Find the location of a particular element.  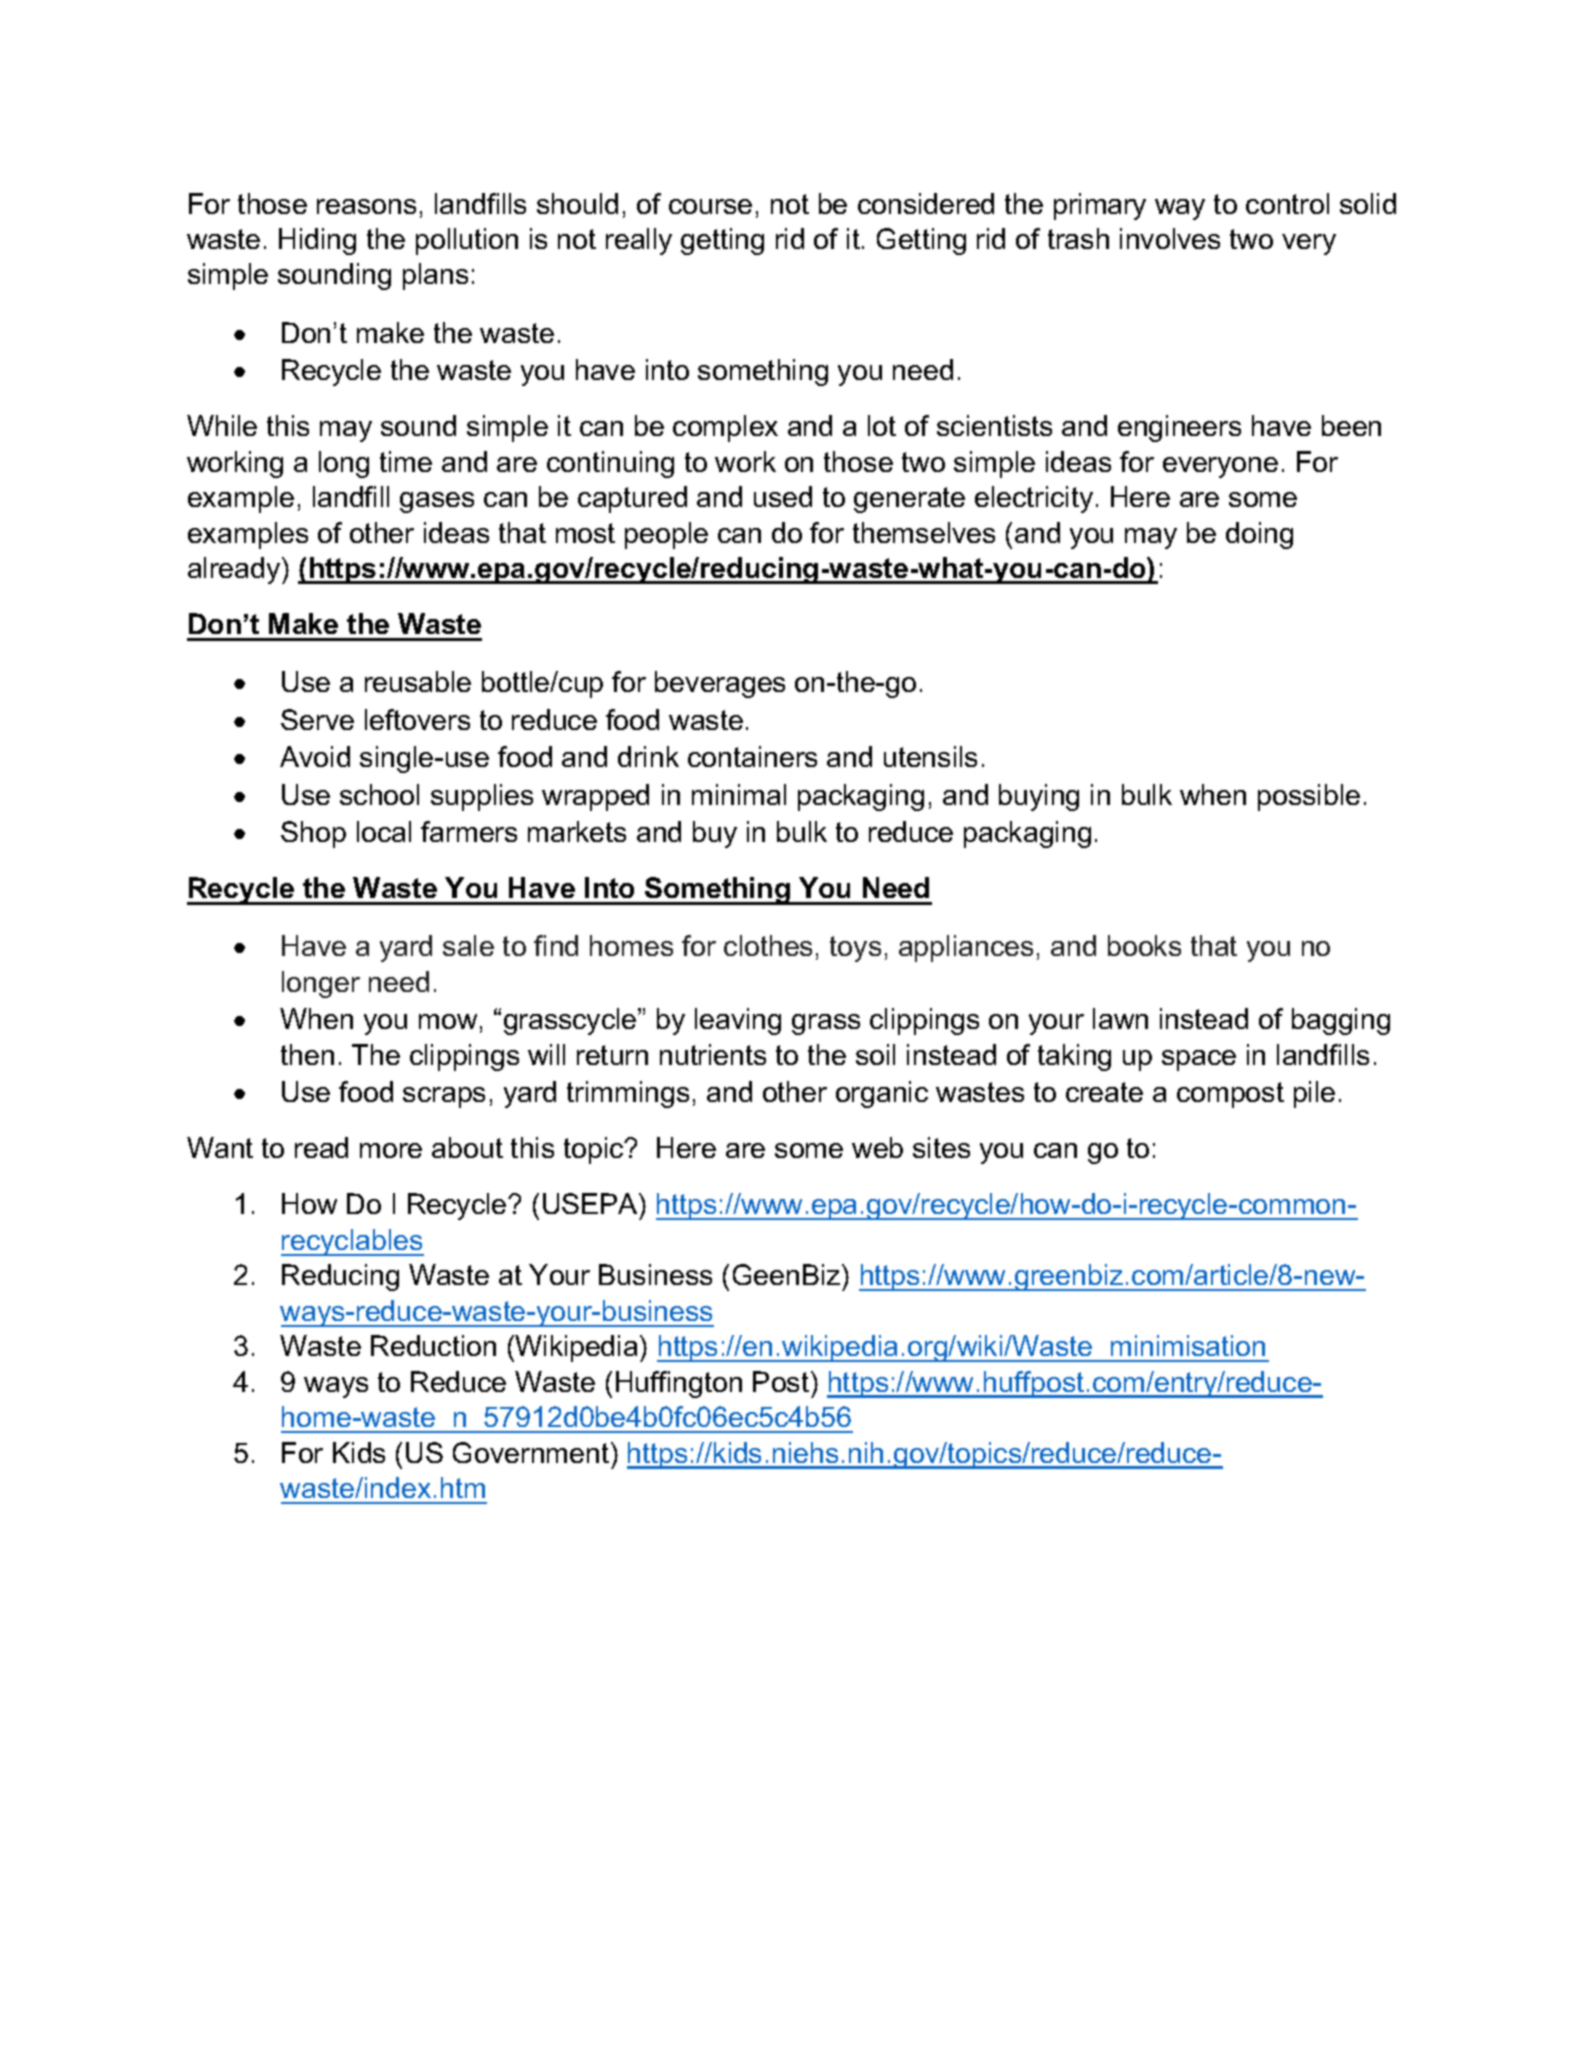

possible is located at coordinates (1309, 797).
